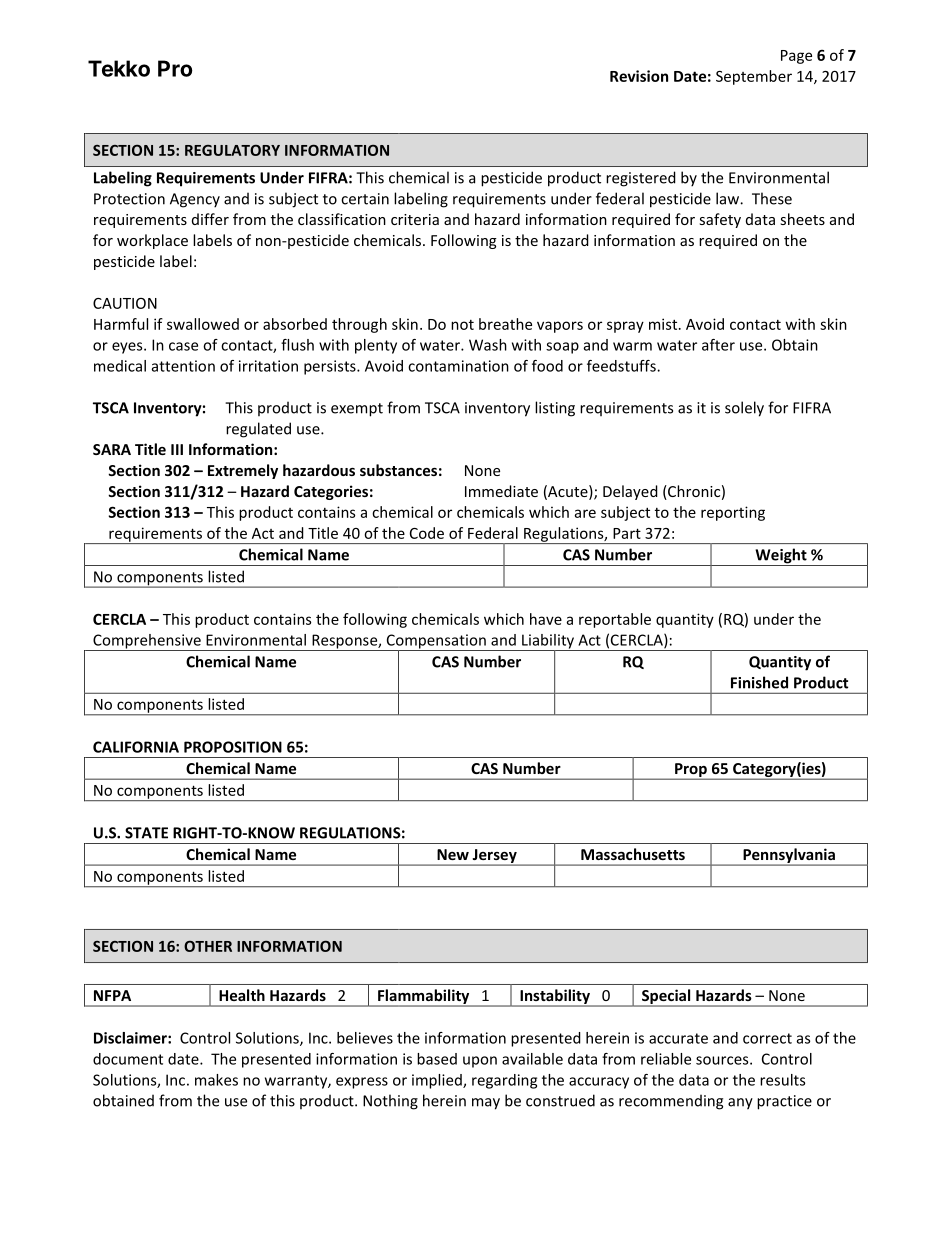 This screenshot has height=1233, width=952. I want to click on swallowed, so click(203, 324).
